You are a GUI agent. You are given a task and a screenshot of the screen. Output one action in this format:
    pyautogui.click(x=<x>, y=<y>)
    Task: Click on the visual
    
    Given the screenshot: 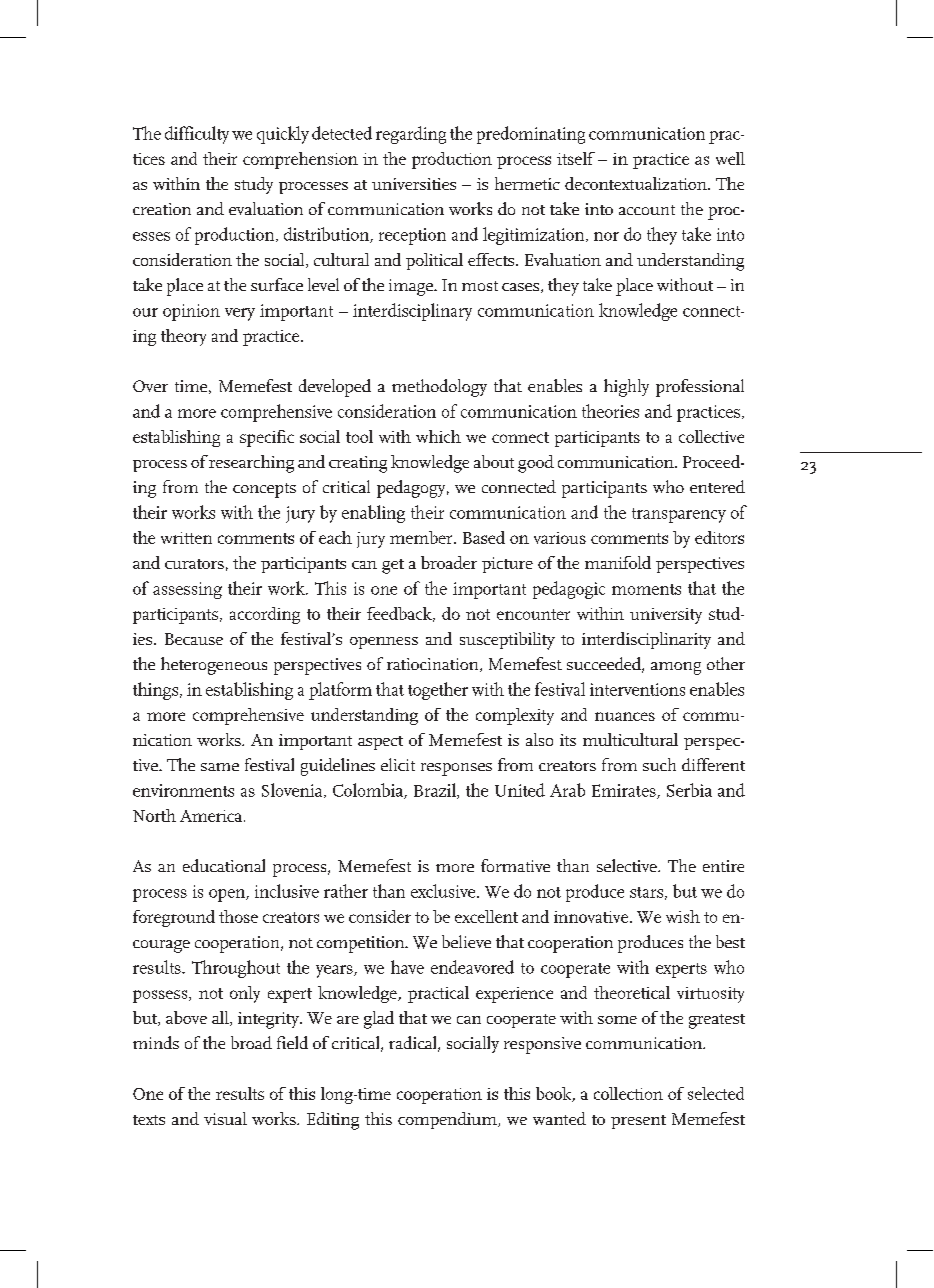 What is the action you would take?
    pyautogui.click(x=225, y=1118)
